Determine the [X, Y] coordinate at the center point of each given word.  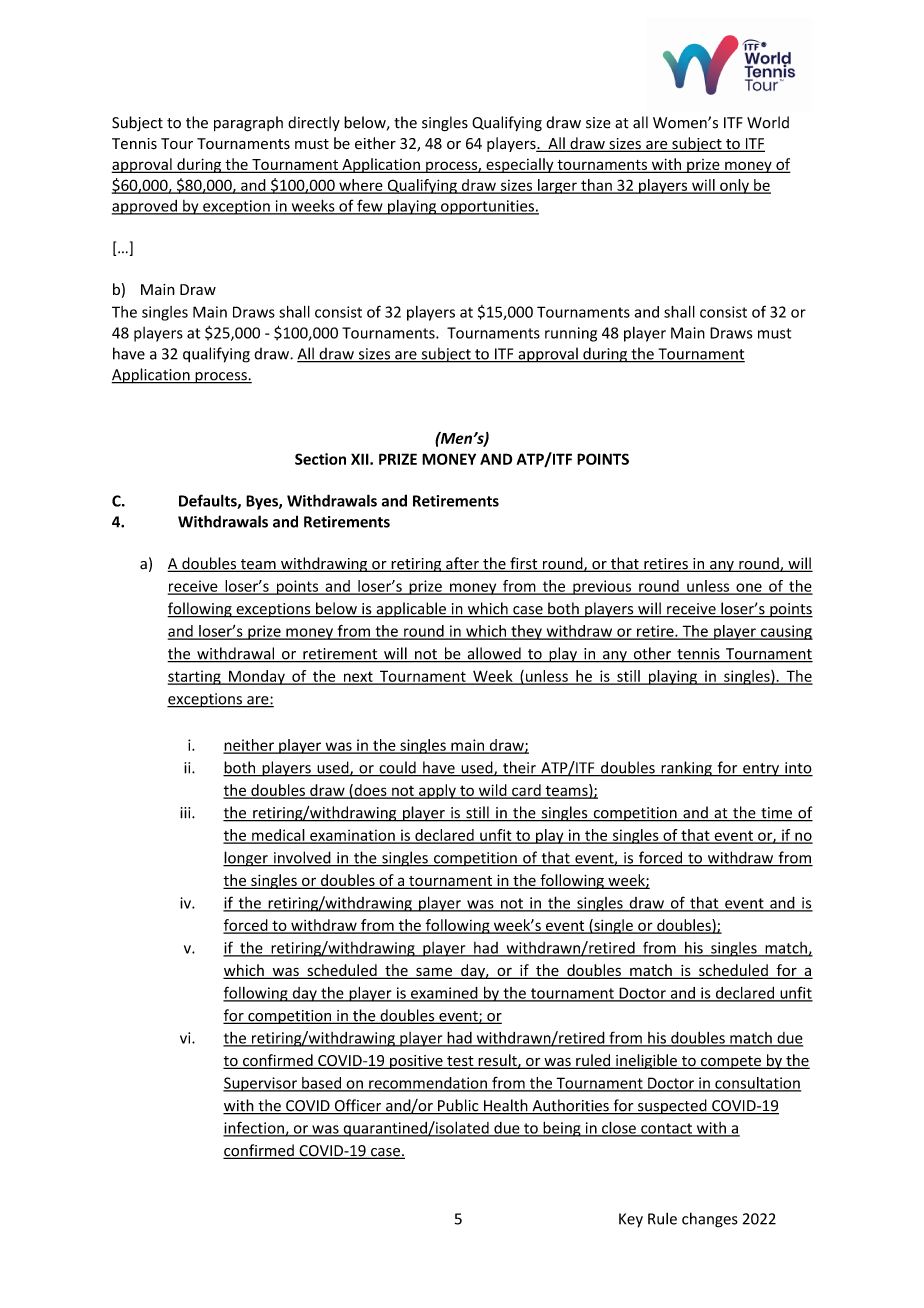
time [776, 814]
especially [520, 165]
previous [602, 587]
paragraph [248, 124]
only [734, 186]
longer [246, 859]
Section [320, 459]
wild [492, 791]
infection [254, 1128]
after [462, 564]
